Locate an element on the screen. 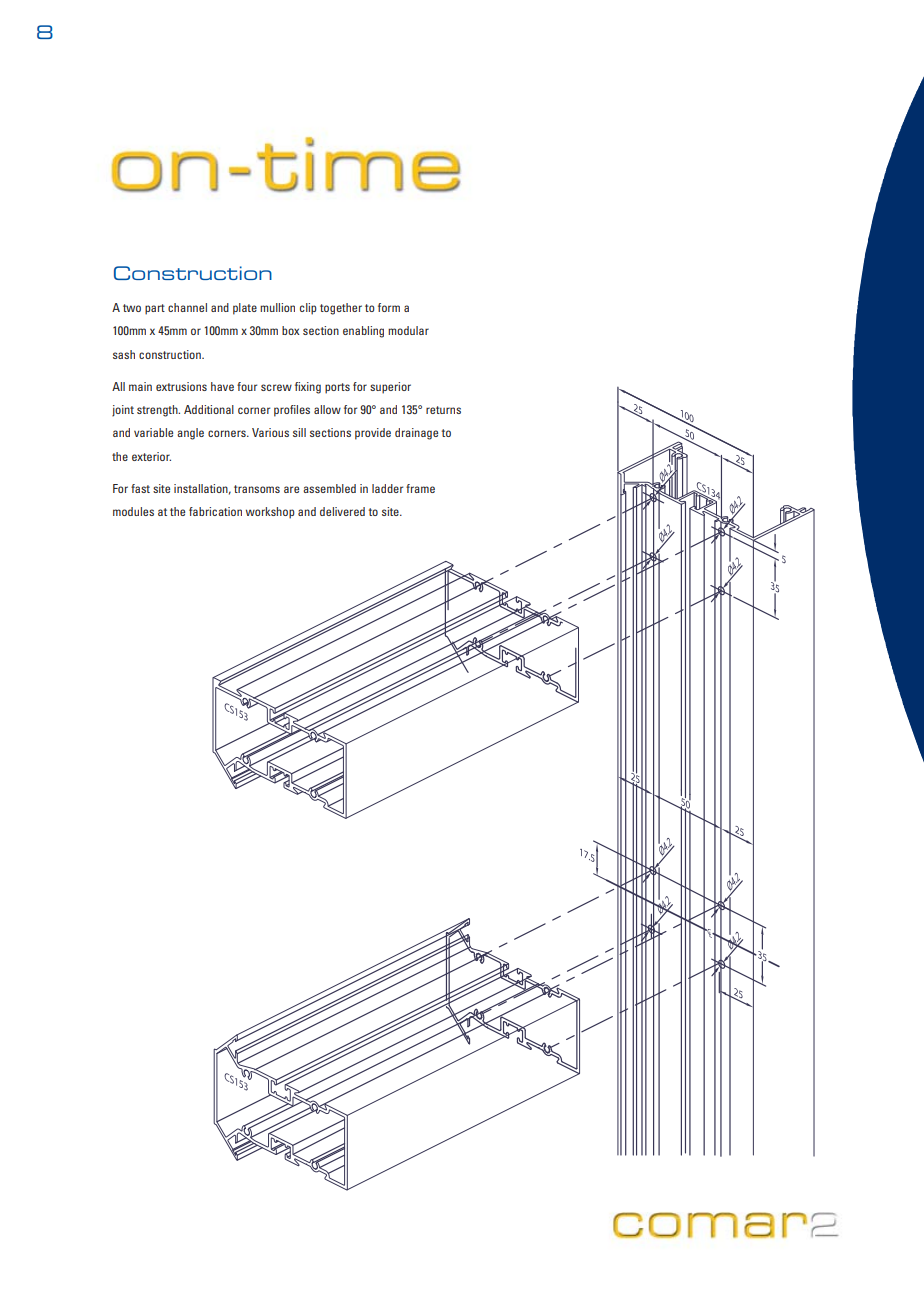  modules is located at coordinates (133, 511).
